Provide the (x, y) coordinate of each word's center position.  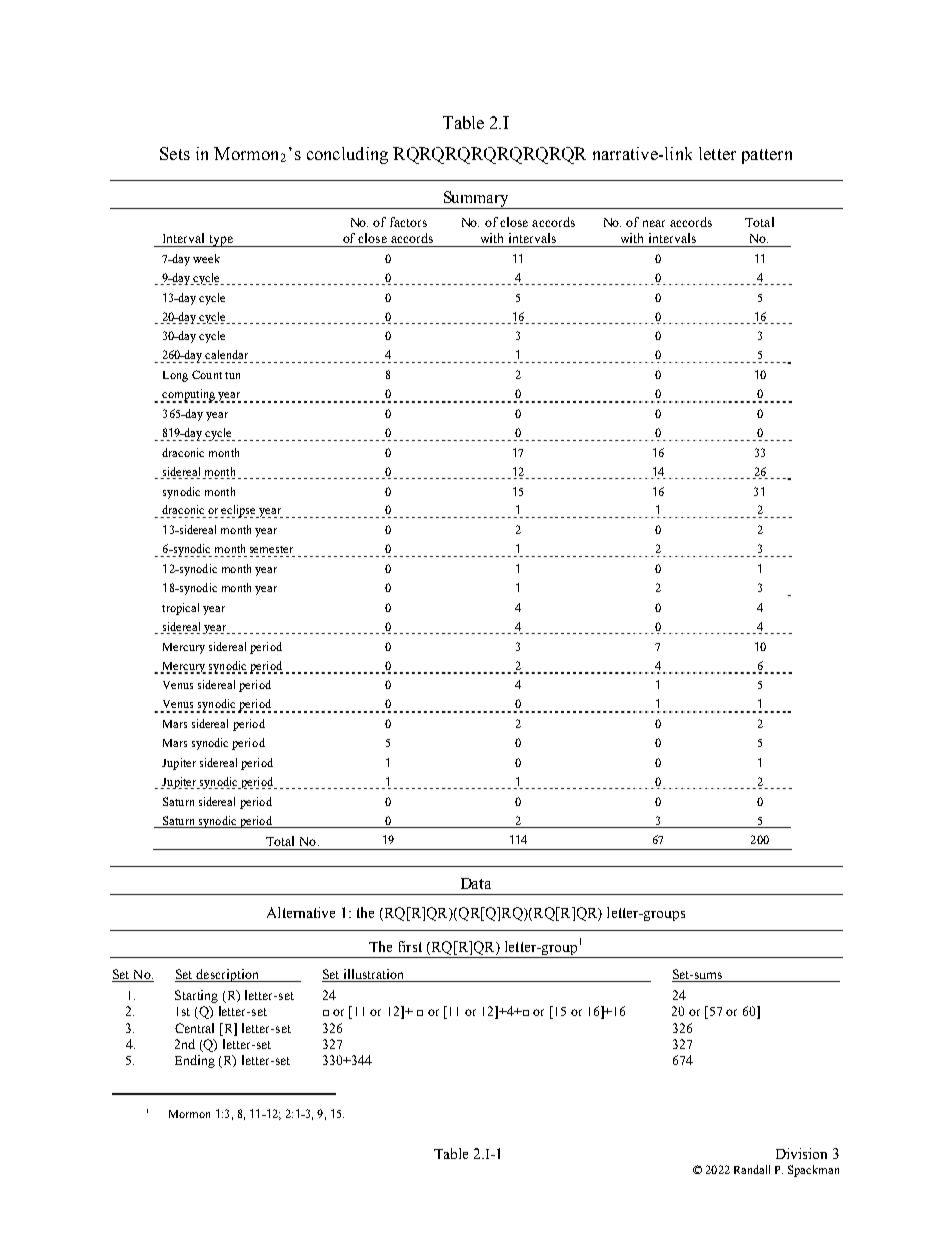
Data (476, 883)
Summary (476, 200)
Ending (195, 1061)
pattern (767, 156)
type (221, 241)
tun (232, 375)
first (410, 946)
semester (271, 549)
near (654, 223)
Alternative (301, 912)
